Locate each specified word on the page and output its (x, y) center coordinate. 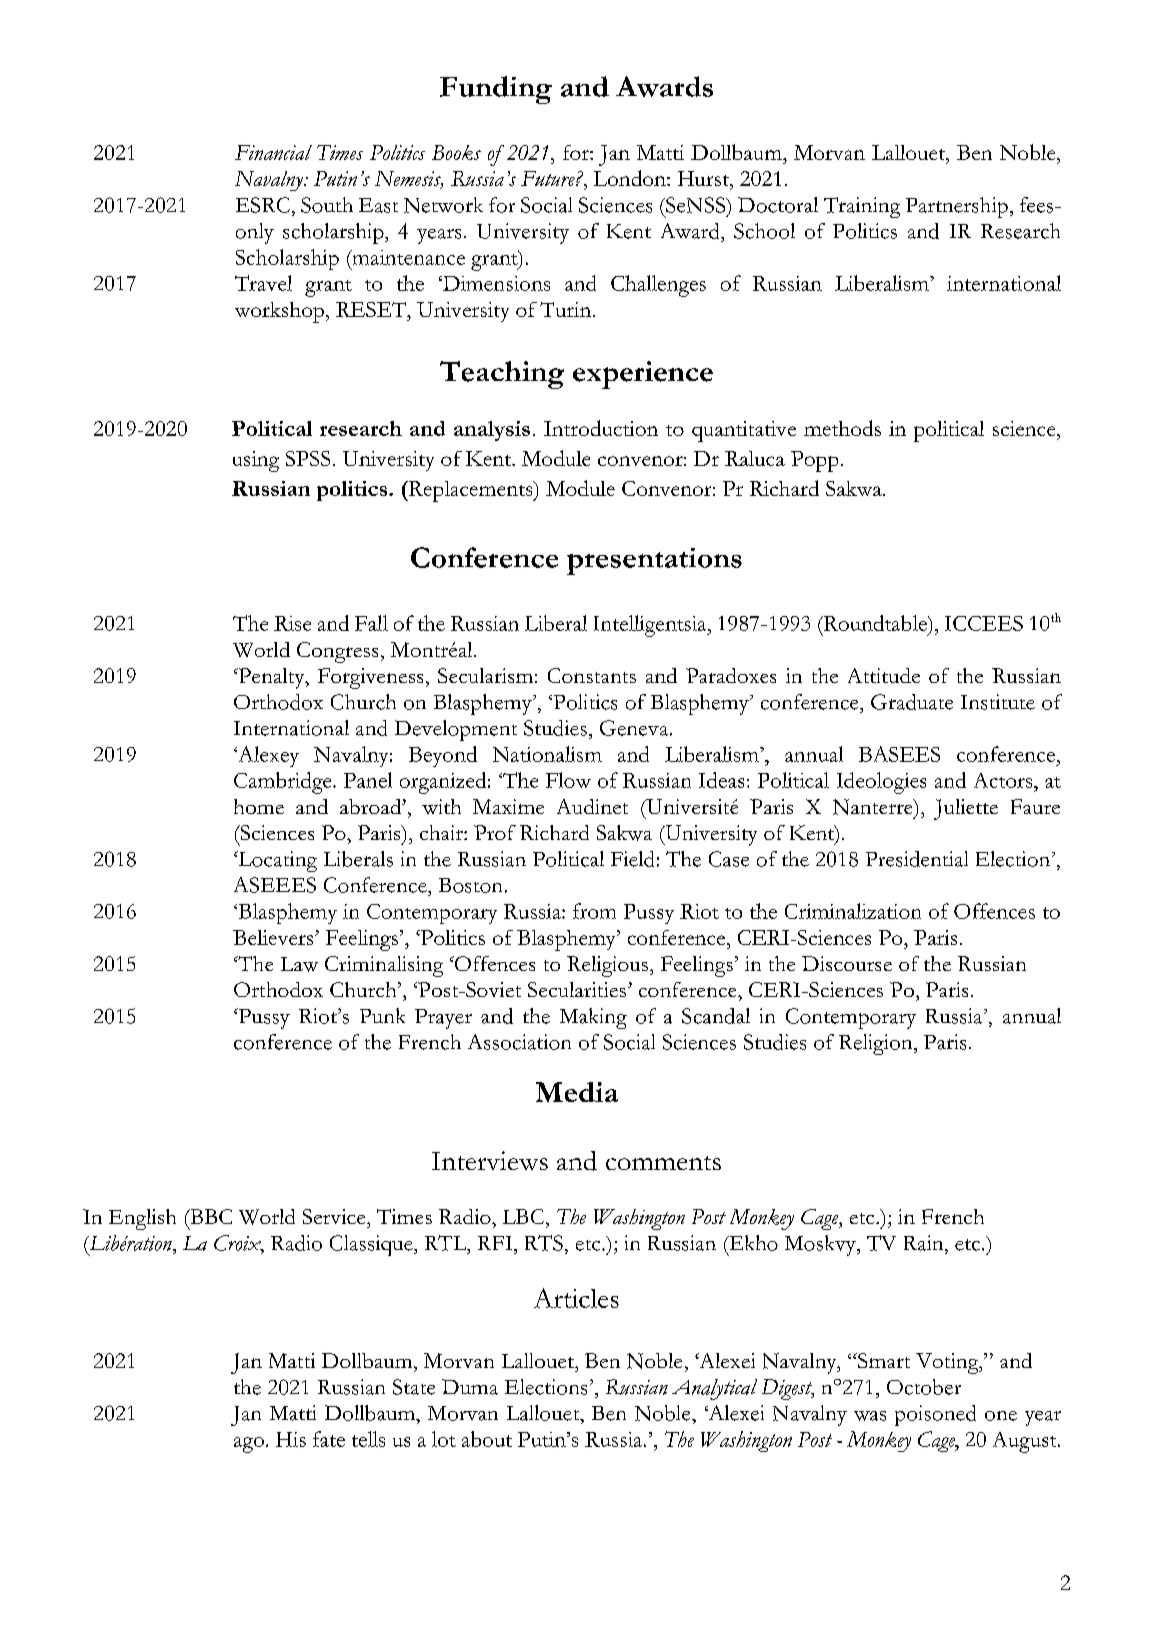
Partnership (957, 207)
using (256, 461)
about (487, 1439)
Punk (382, 1015)
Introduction (601, 428)
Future (549, 178)
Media (577, 1092)
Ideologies (881, 783)
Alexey (267, 756)
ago (249, 1445)
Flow (568, 780)
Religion (877, 1044)
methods (842, 428)
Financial (273, 152)
